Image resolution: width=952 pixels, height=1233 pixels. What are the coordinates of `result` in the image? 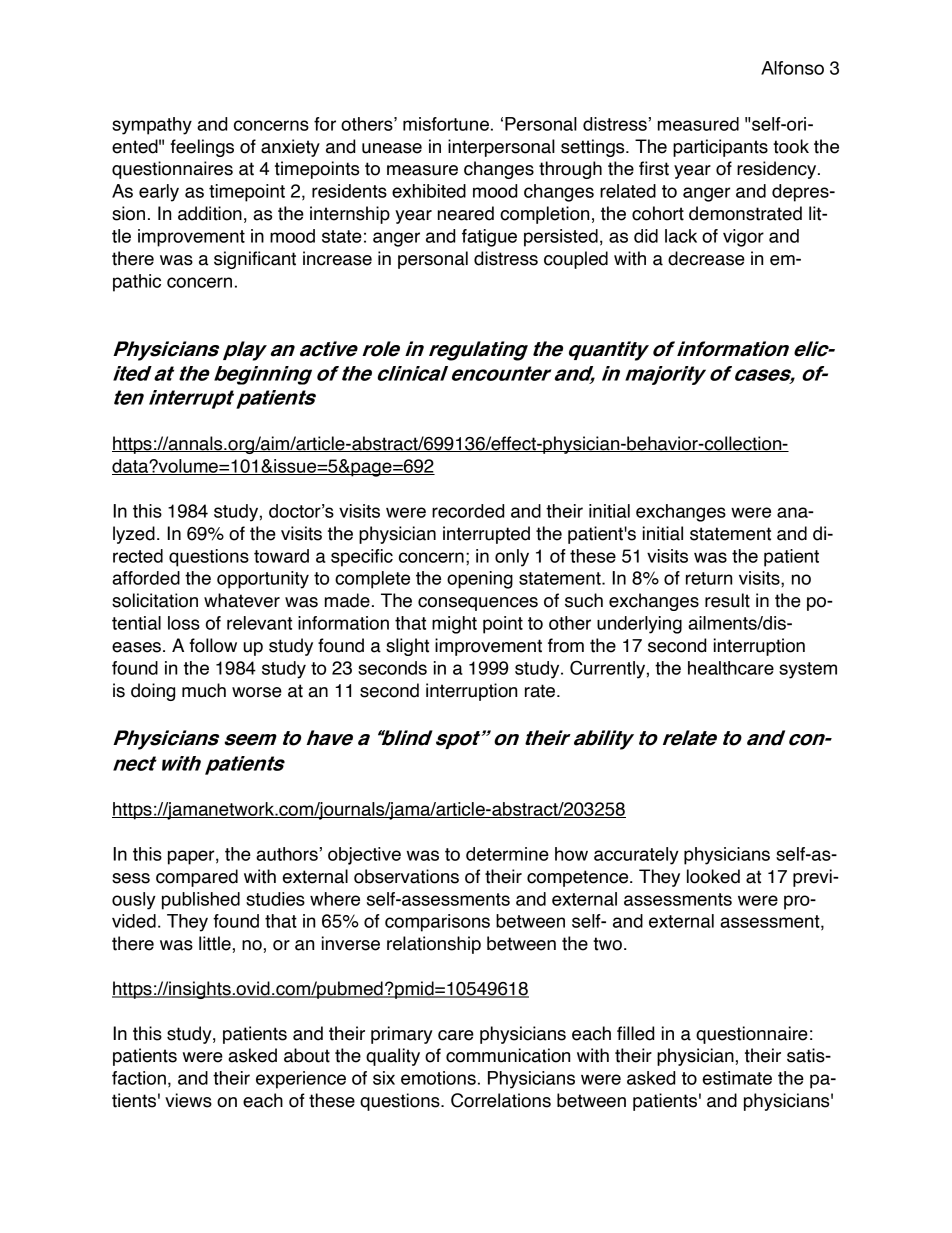 It's located at (727, 600).
